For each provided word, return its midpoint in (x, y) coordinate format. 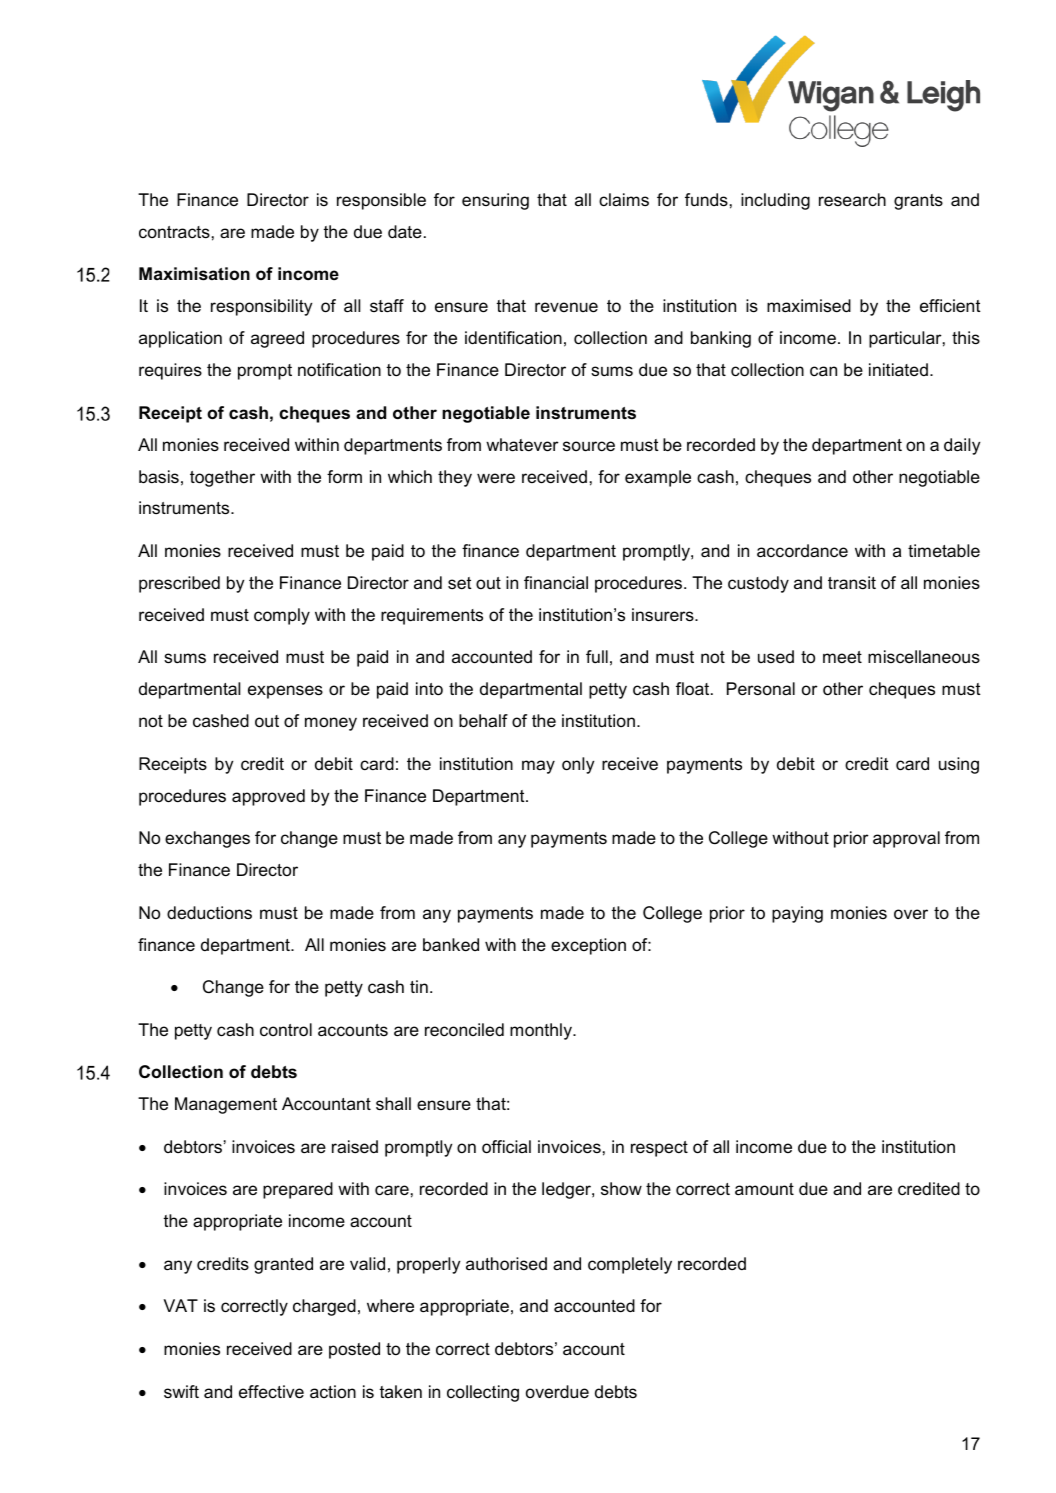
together (222, 478)
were (496, 478)
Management (226, 1105)
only (578, 765)
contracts (174, 232)
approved (268, 797)
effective (271, 1392)
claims (624, 199)
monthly (542, 1031)
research (852, 200)
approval (906, 839)
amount (764, 1189)
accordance (802, 551)
